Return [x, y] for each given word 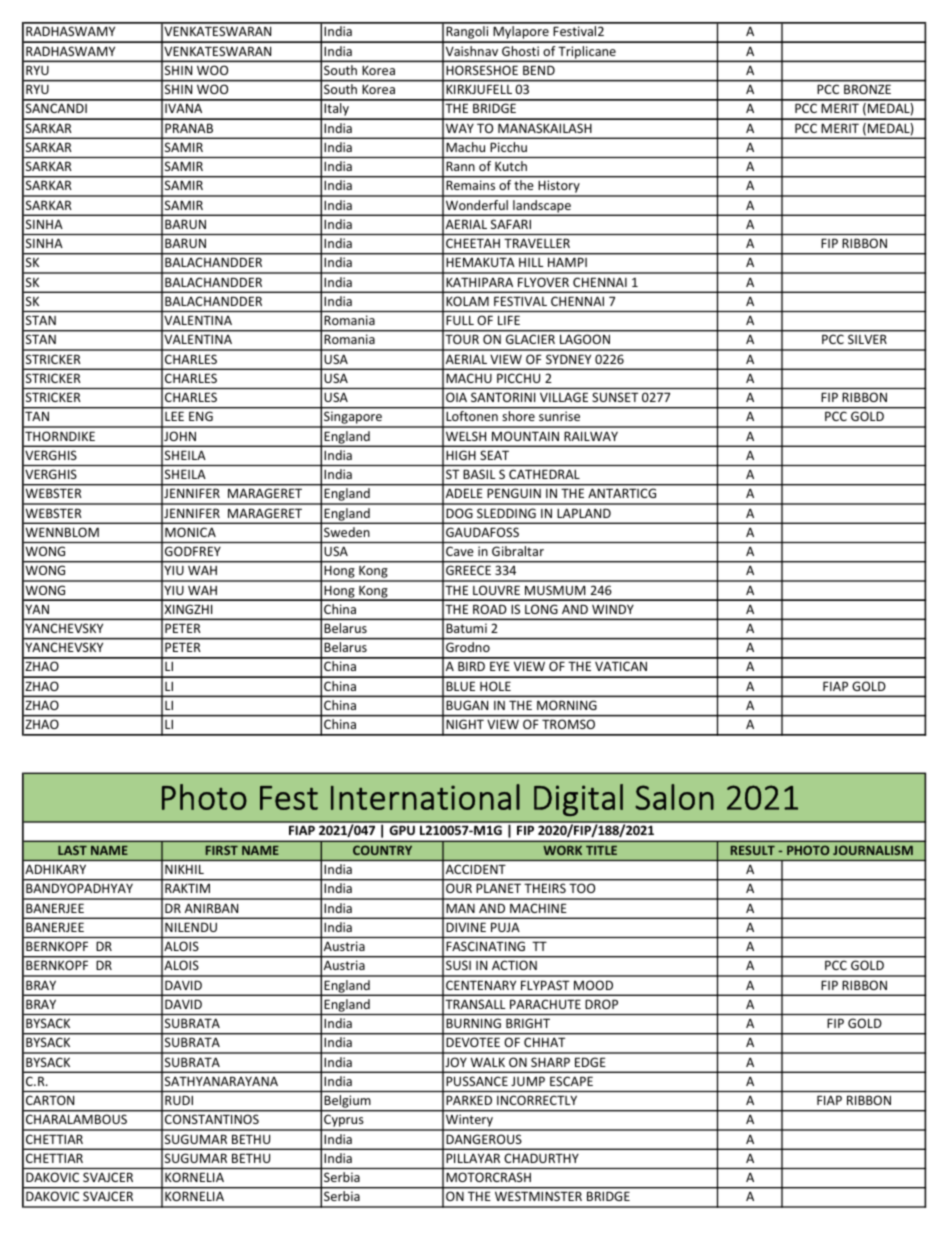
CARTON [50, 1100]
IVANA [183, 108]
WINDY [613, 609]
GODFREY [193, 551]
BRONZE [867, 89]
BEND [539, 70]
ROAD [489, 609]
